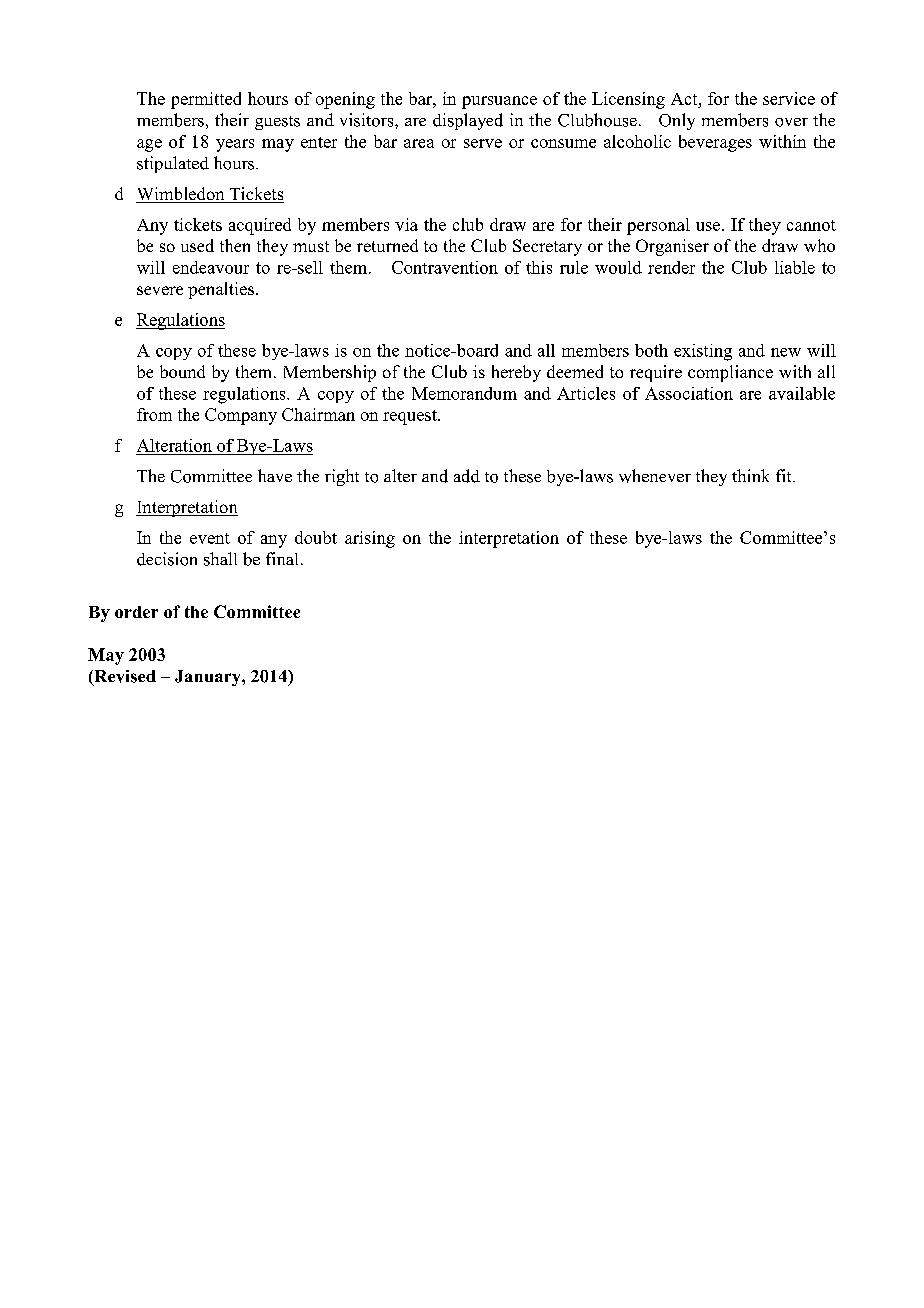 Image resolution: width=924 pixels, height=1308 pixels. I want to click on January, so click(209, 678).
